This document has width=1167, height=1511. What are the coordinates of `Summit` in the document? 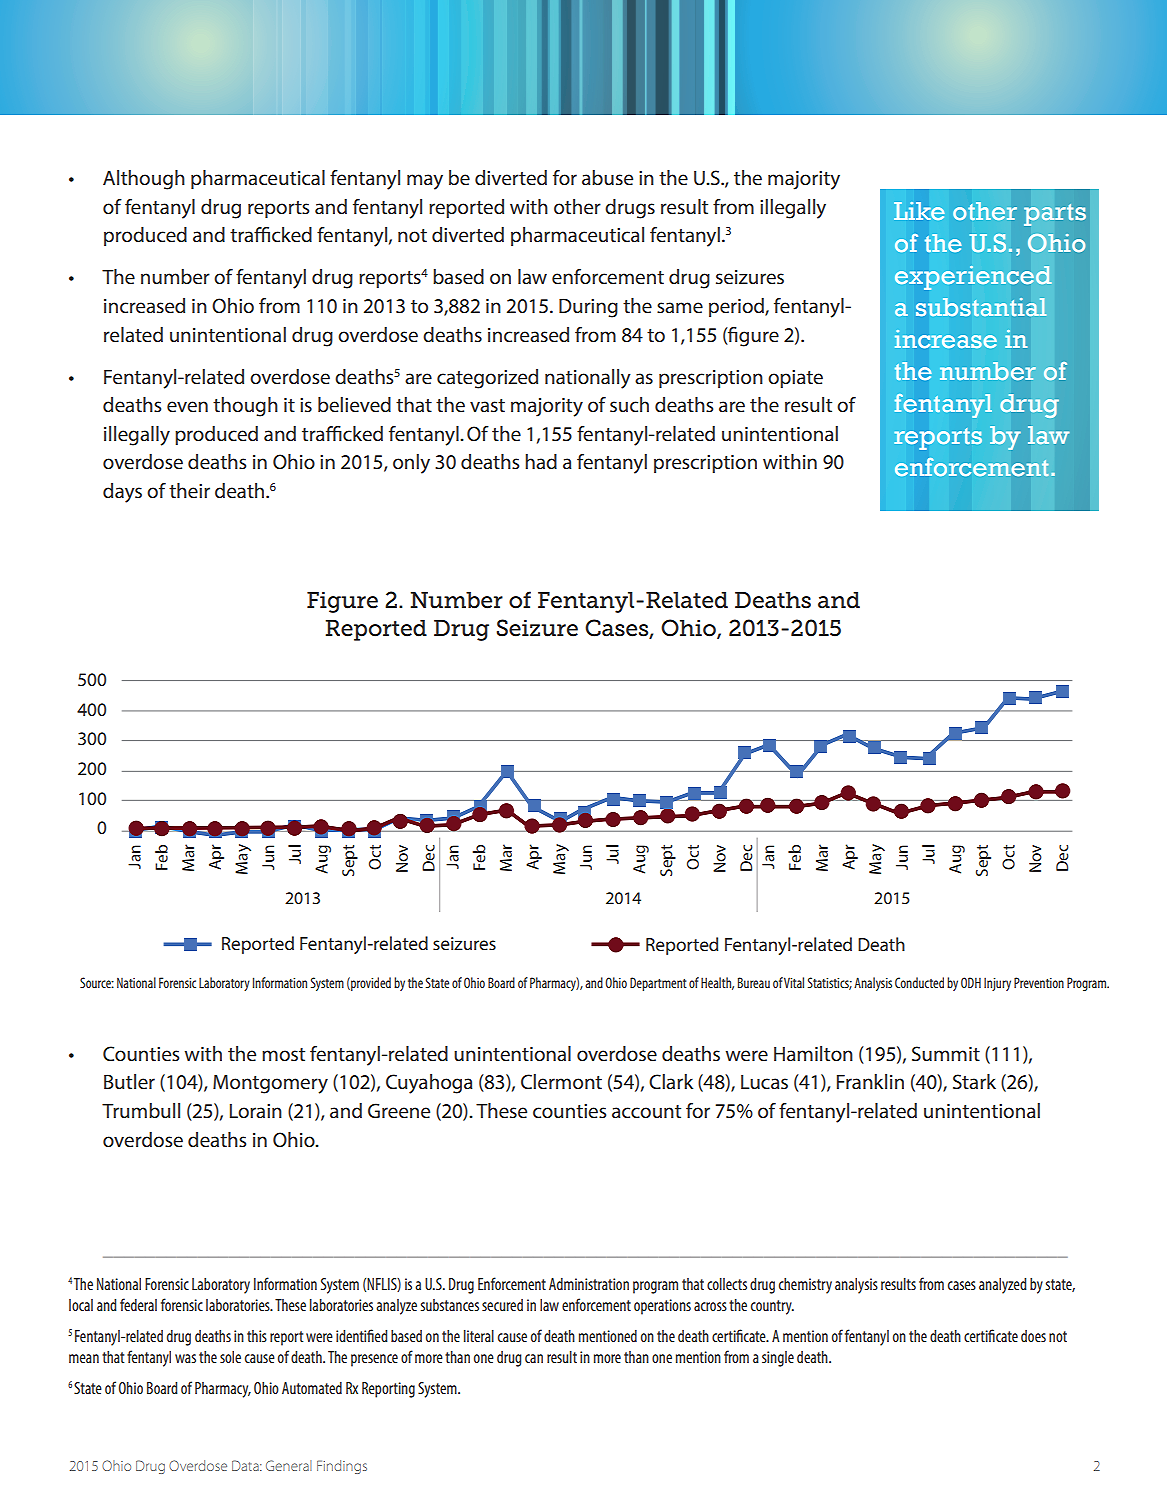 It's located at (946, 1053).
